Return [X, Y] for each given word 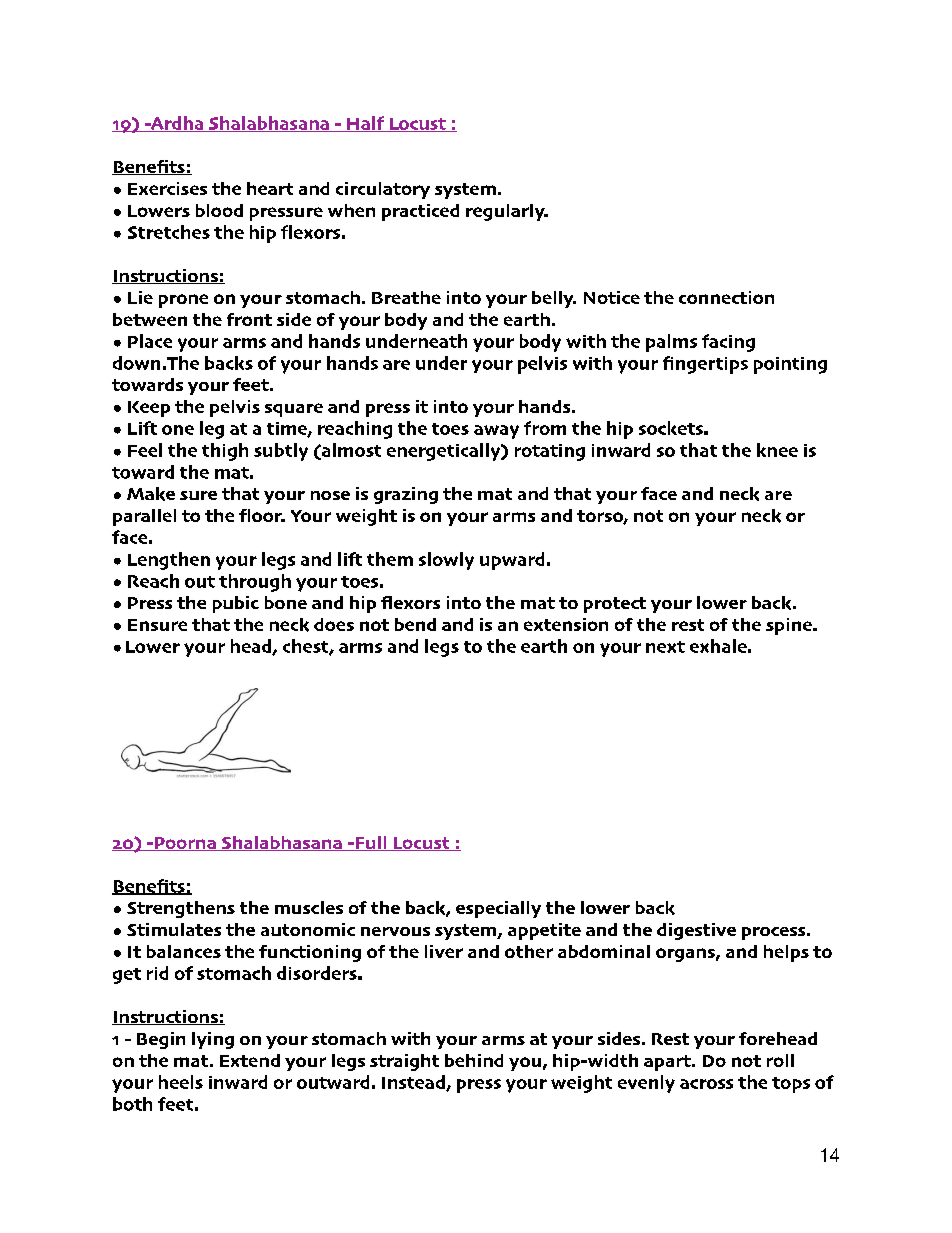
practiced [420, 212]
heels [181, 1082]
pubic [236, 604]
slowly [446, 561]
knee [777, 450]
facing [728, 343]
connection [726, 297]
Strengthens [181, 909]
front [249, 319]
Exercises [167, 188]
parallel [144, 517]
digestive [696, 931]
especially [498, 909]
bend [415, 624]
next [665, 647]
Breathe [406, 297]
